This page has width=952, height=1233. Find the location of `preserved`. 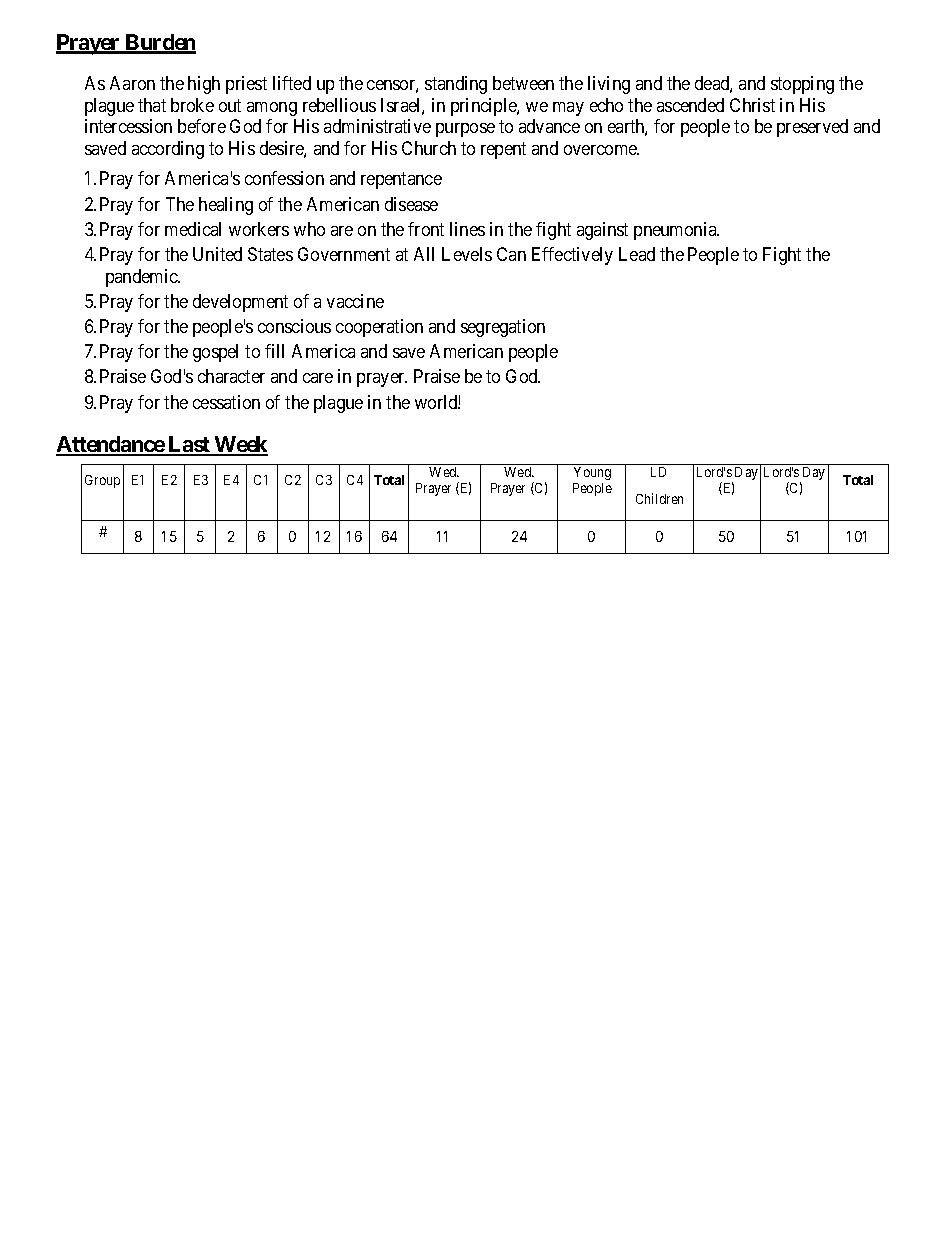

preserved is located at coordinates (812, 128).
